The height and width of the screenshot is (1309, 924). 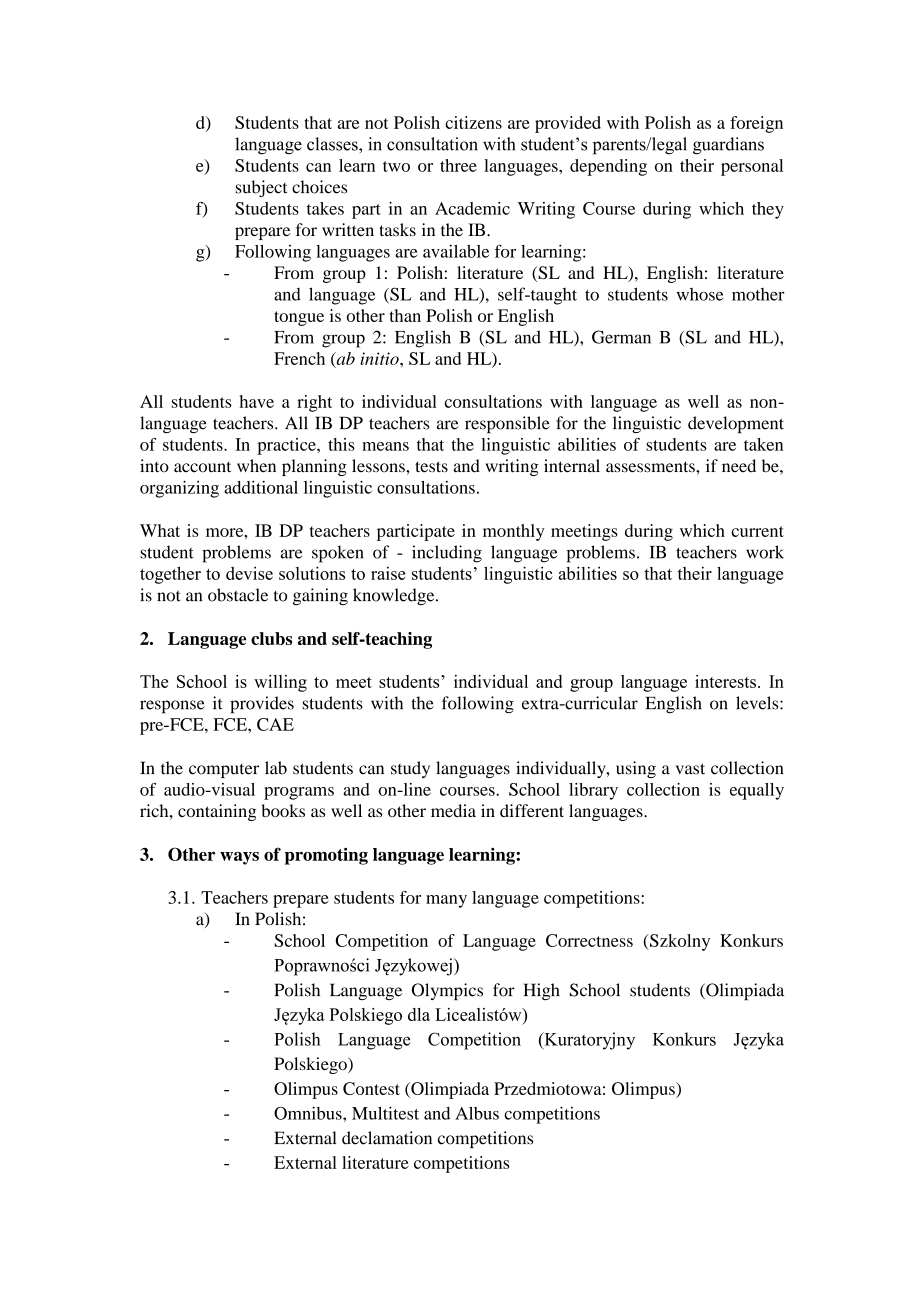 I want to click on additional, so click(x=261, y=487).
